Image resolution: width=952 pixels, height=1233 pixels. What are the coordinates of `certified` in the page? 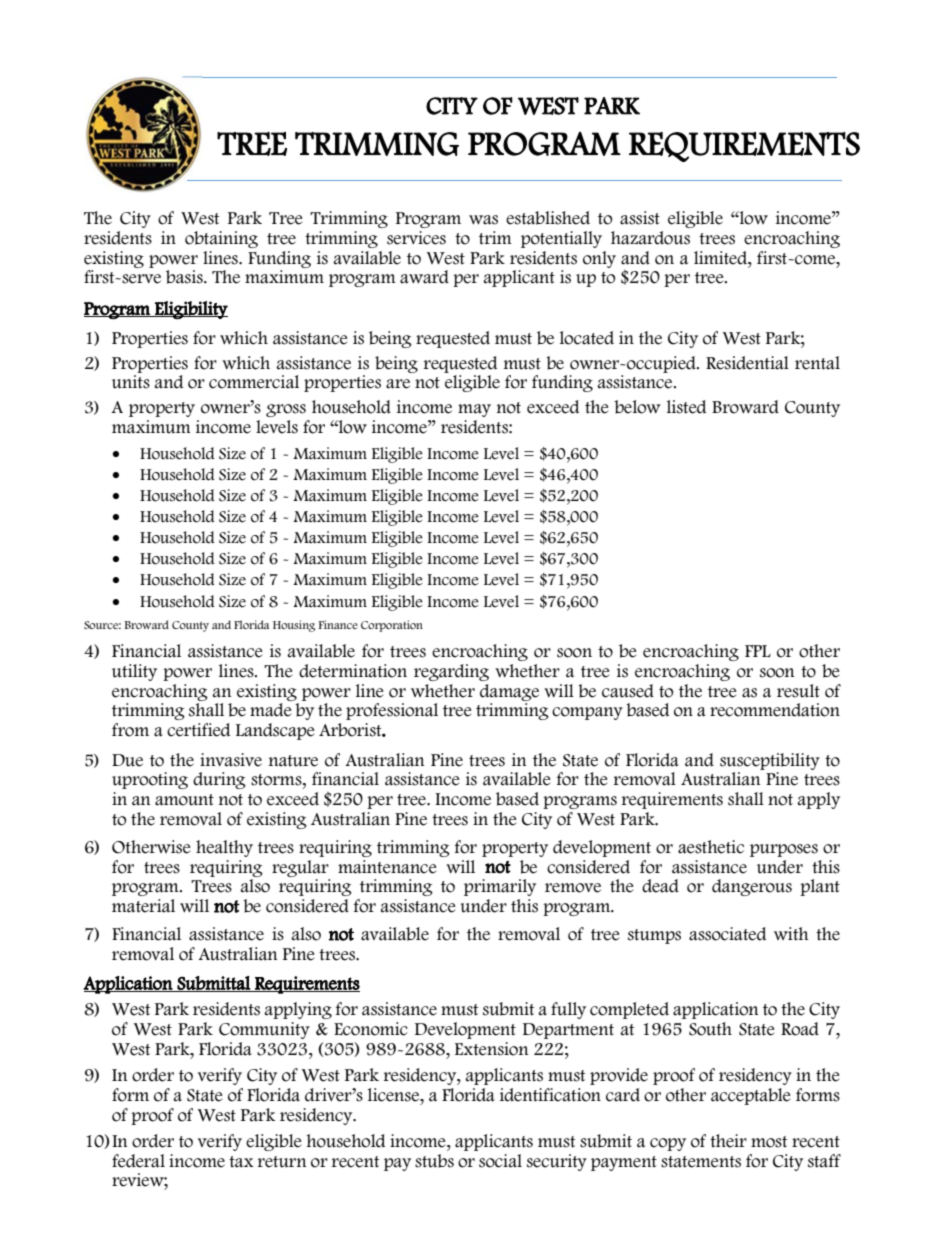 It's located at (198, 730).
